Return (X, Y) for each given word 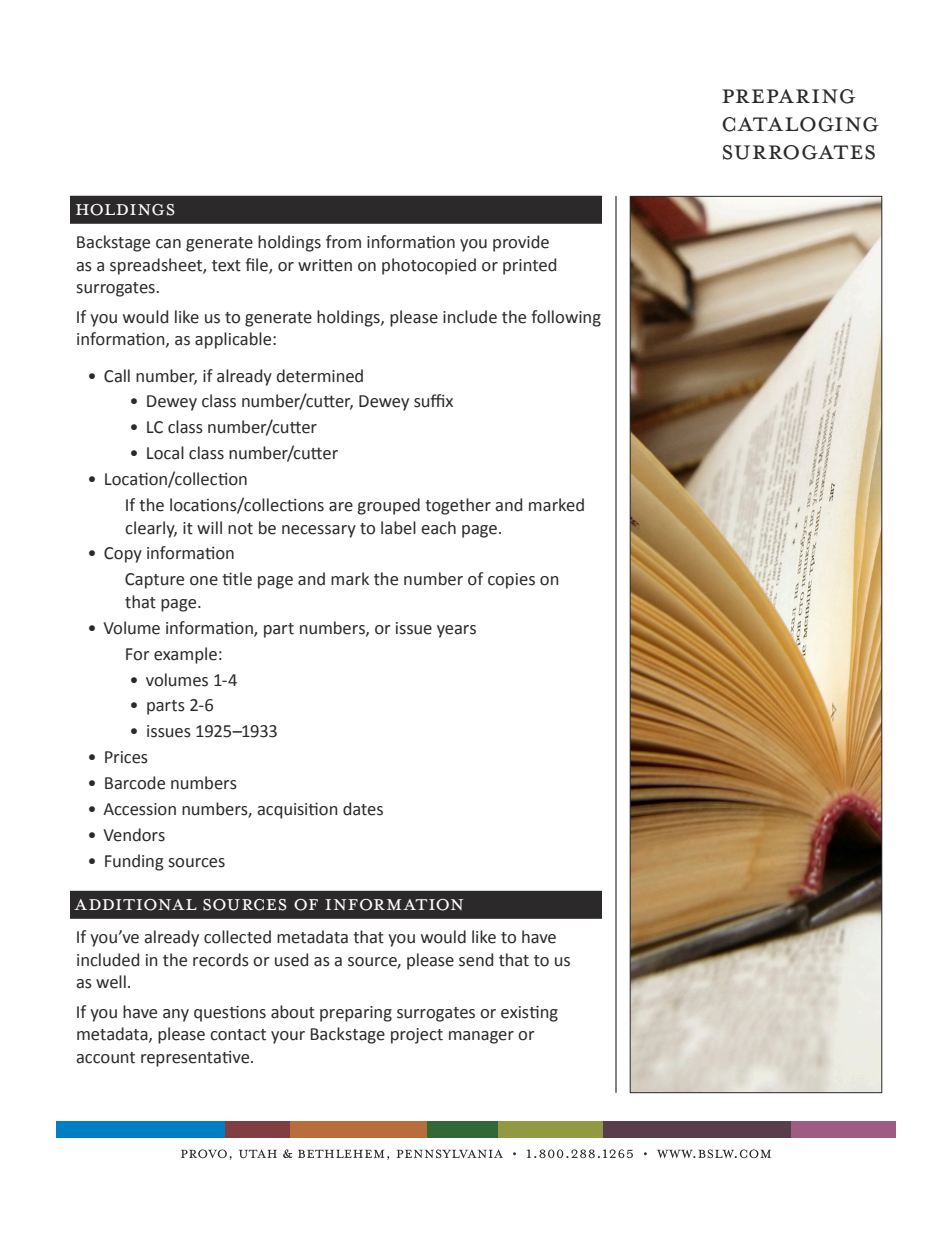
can (168, 244)
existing (529, 1013)
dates (363, 809)
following (566, 318)
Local (165, 453)
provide (521, 243)
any (176, 1015)
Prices (126, 757)
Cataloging (800, 124)
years (456, 631)
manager (481, 1037)
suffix (433, 401)
